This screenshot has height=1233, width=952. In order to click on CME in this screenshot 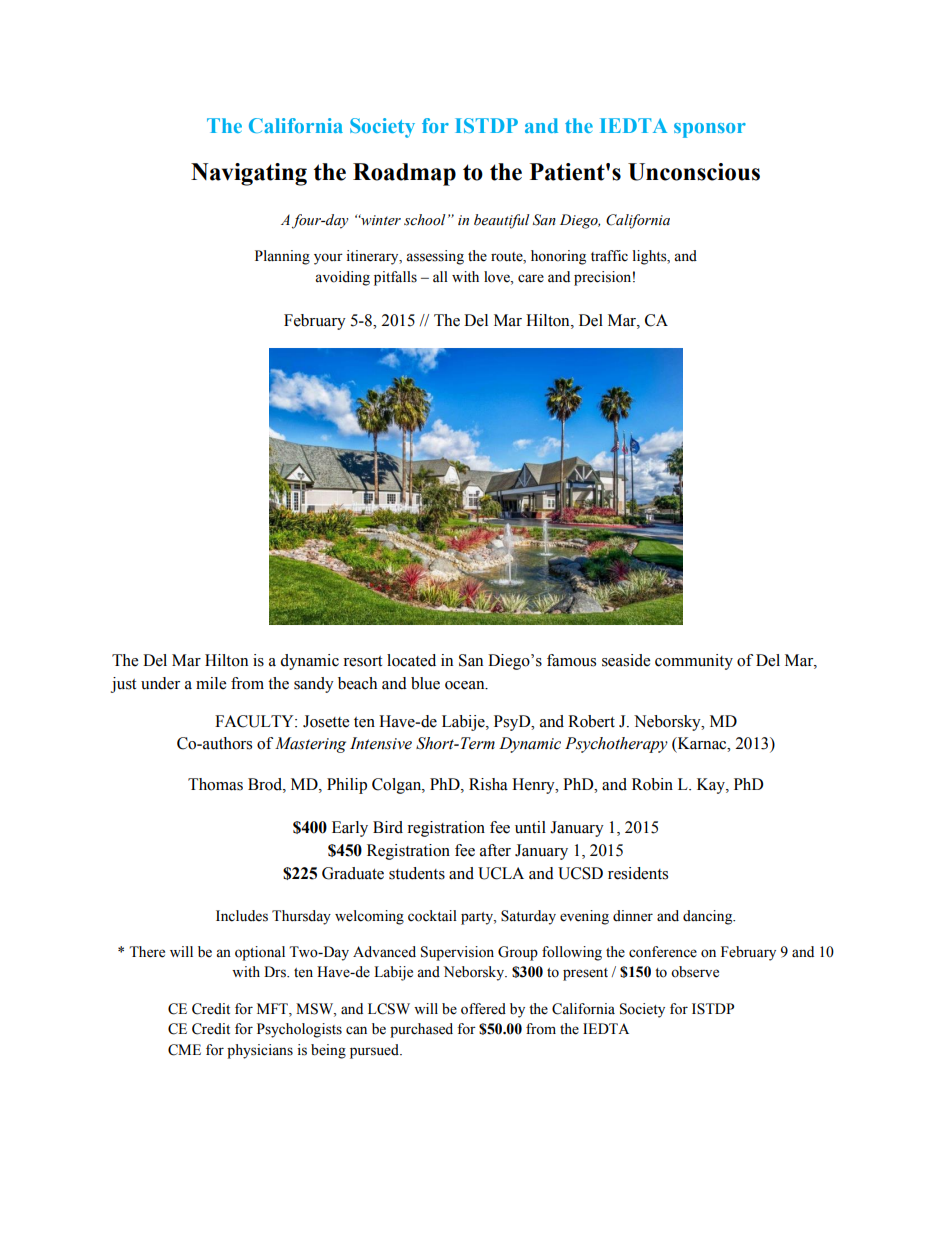, I will do `click(184, 1050)`.
